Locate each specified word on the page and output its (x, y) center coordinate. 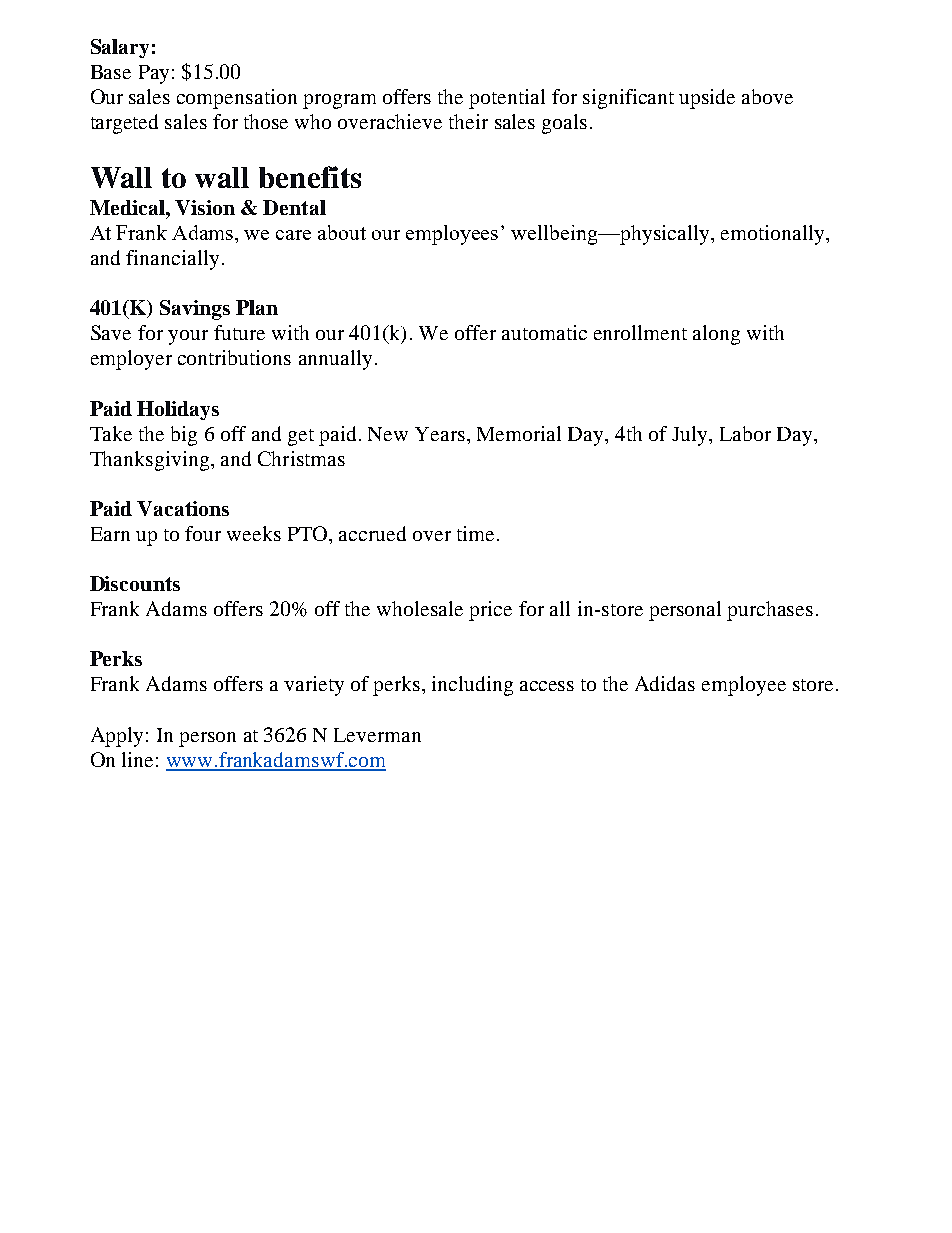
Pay (154, 74)
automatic (544, 332)
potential (507, 99)
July (691, 436)
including (472, 686)
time (475, 533)
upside (707, 99)
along (716, 335)
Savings (195, 310)
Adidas (665, 683)
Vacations (183, 508)
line (137, 759)
